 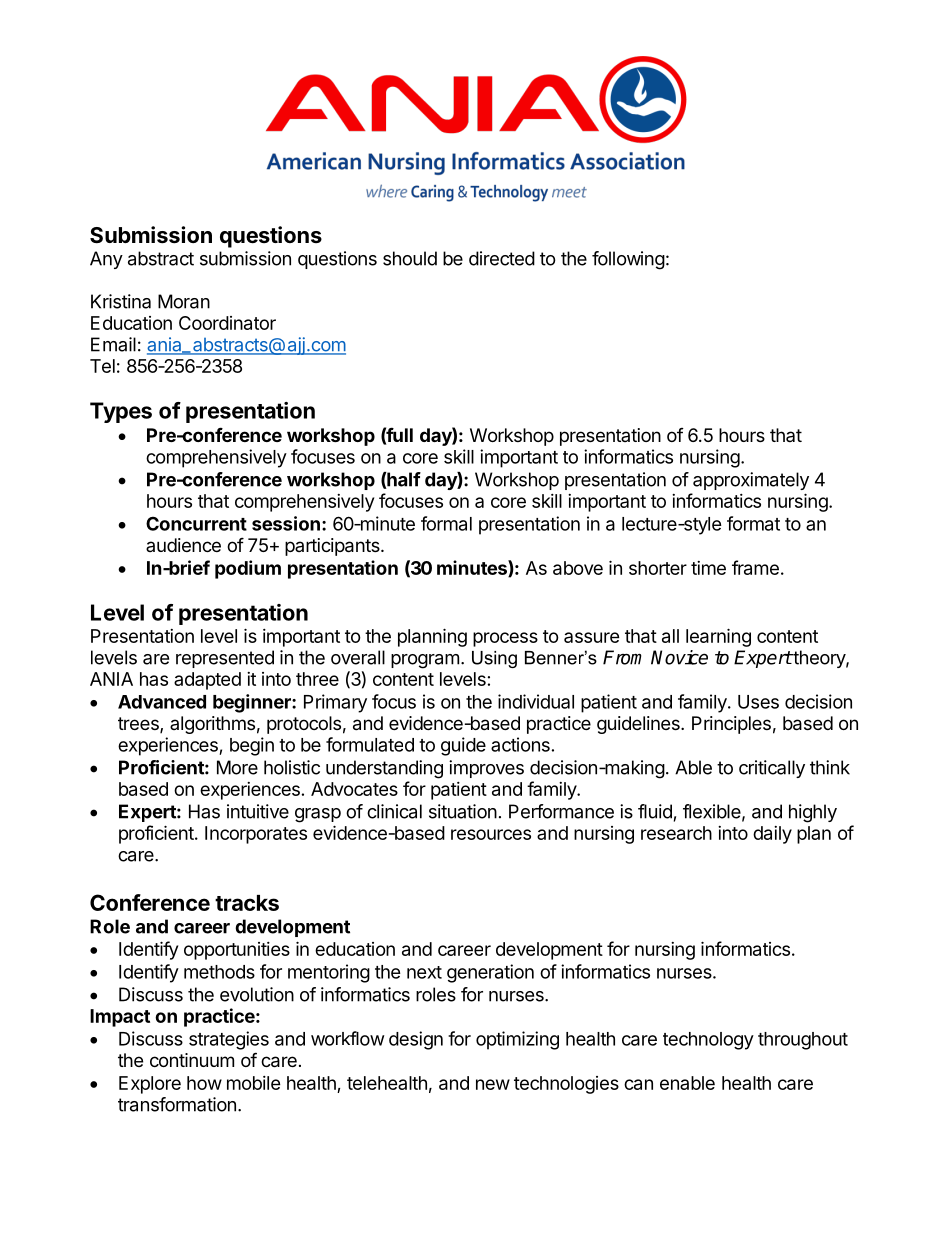 What do you see at coordinates (196, 523) in the page?
I see `Concurrent` at bounding box center [196, 523].
